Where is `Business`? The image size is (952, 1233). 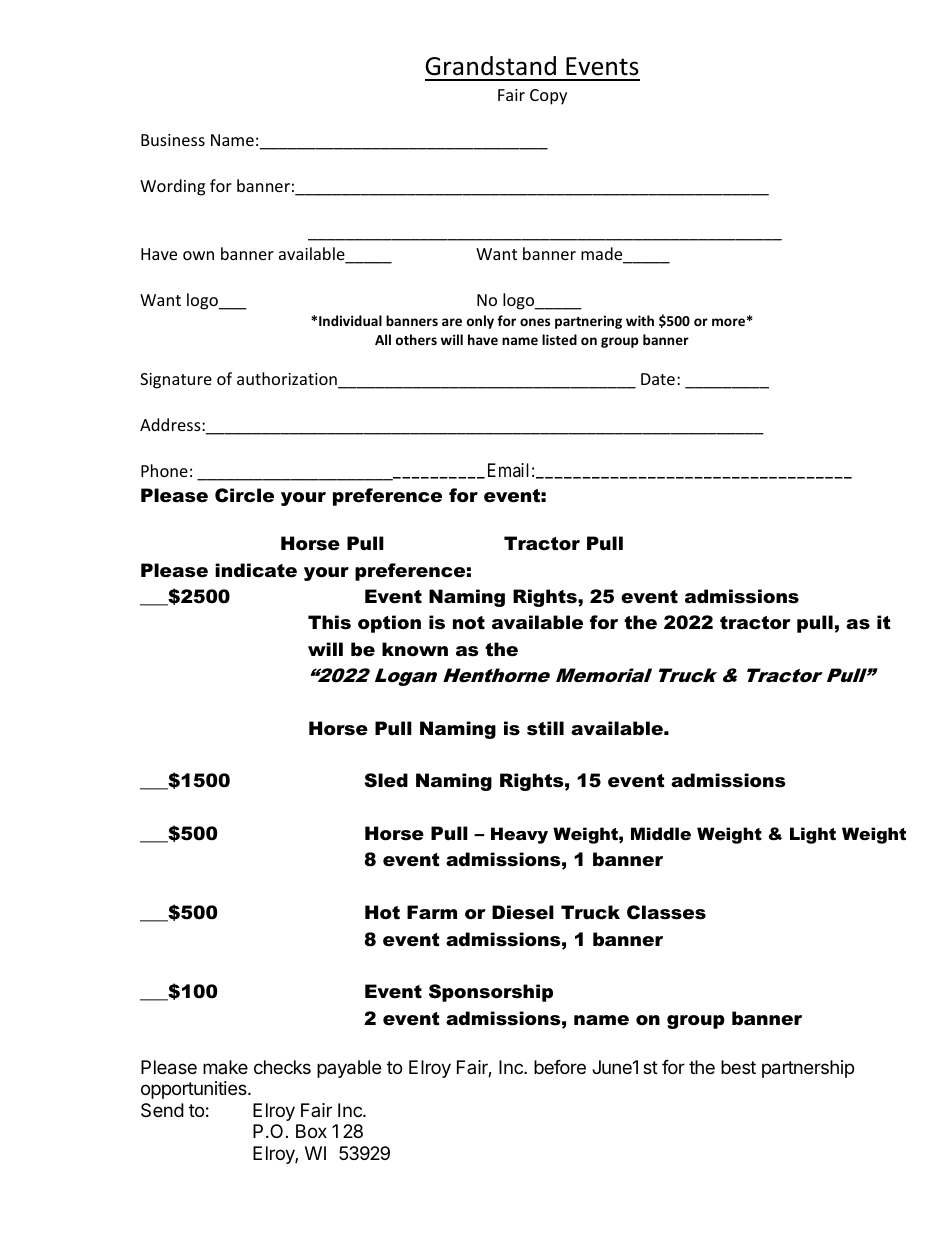
Business is located at coordinates (173, 140).
